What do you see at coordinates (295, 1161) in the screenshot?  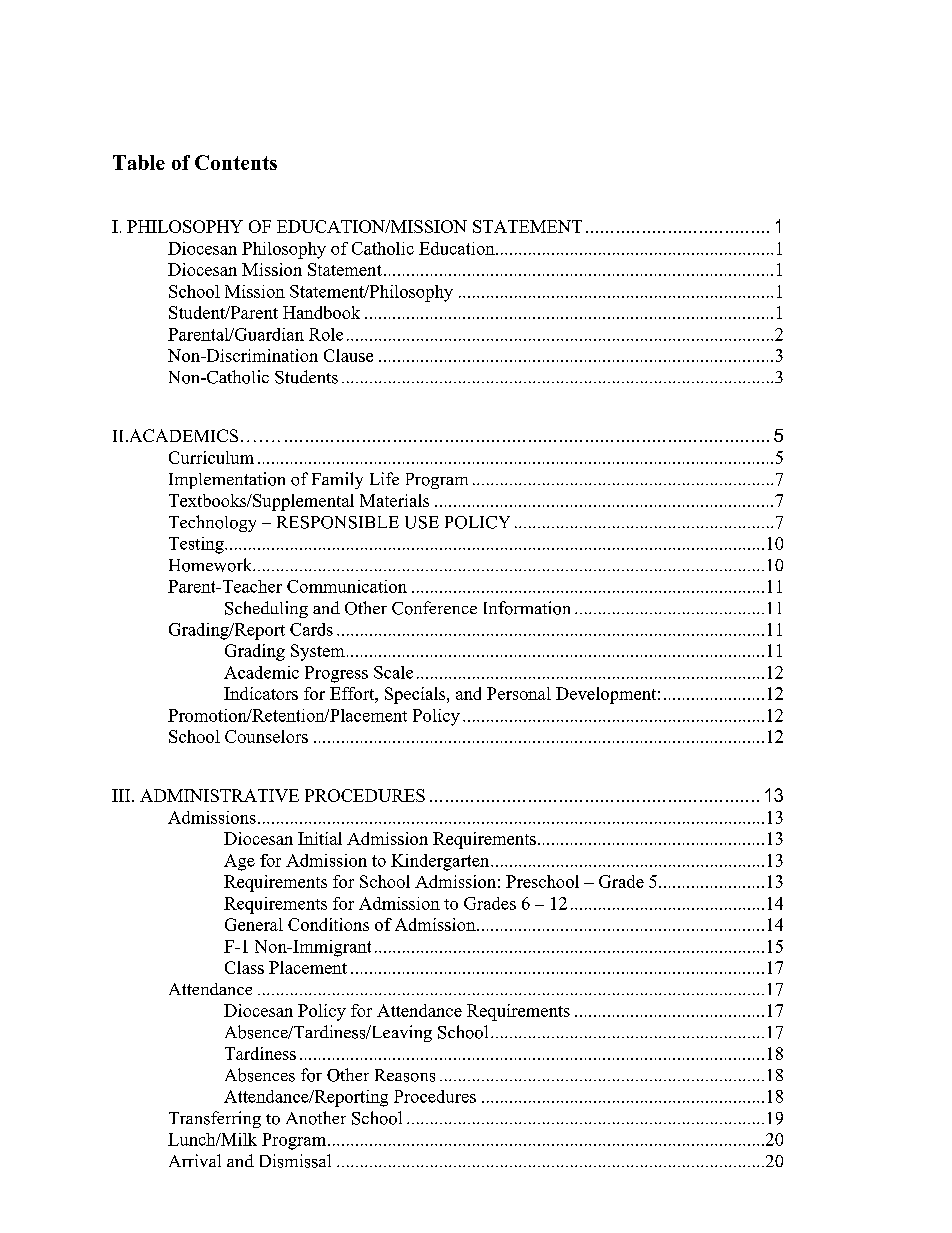 I see `Dismissal` at bounding box center [295, 1161].
